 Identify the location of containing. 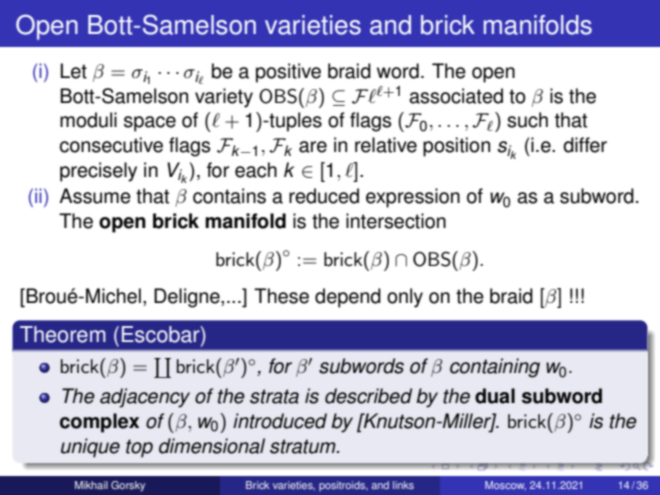
(495, 368).
